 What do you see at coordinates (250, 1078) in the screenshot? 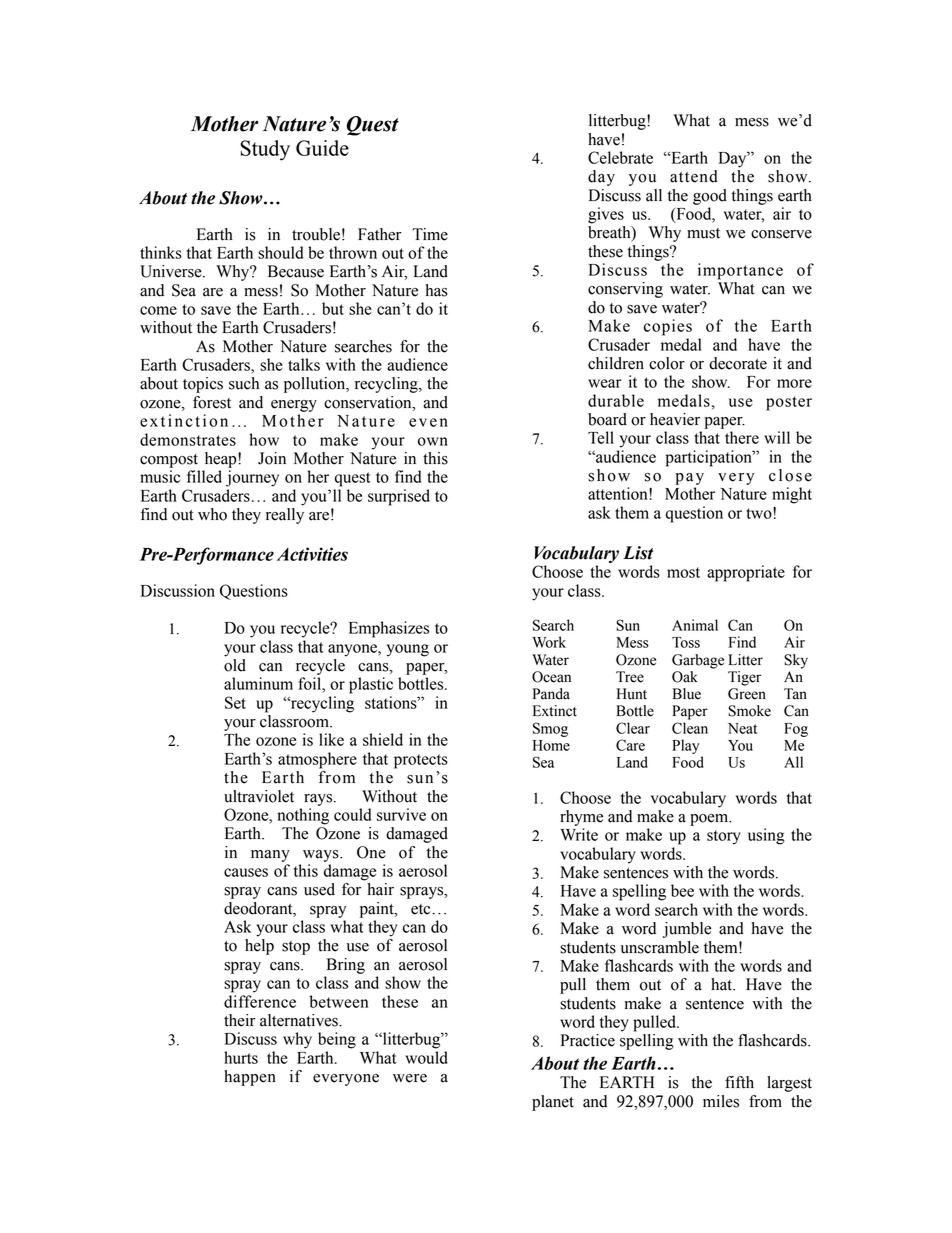
I see `happen` at bounding box center [250, 1078].
